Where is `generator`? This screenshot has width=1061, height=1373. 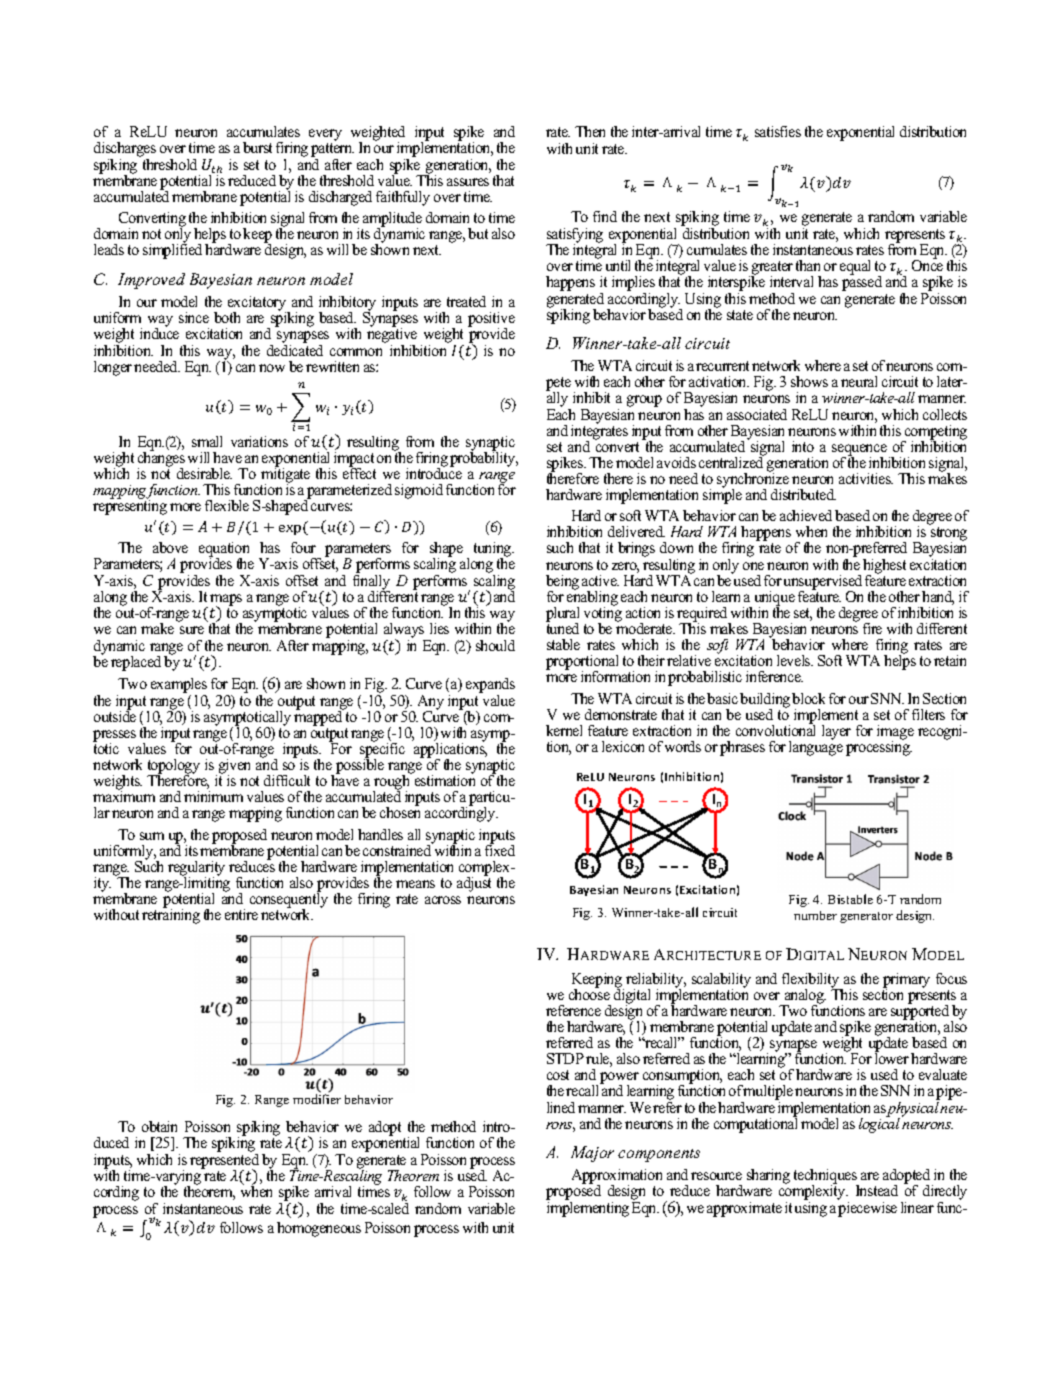 generator is located at coordinates (866, 917).
